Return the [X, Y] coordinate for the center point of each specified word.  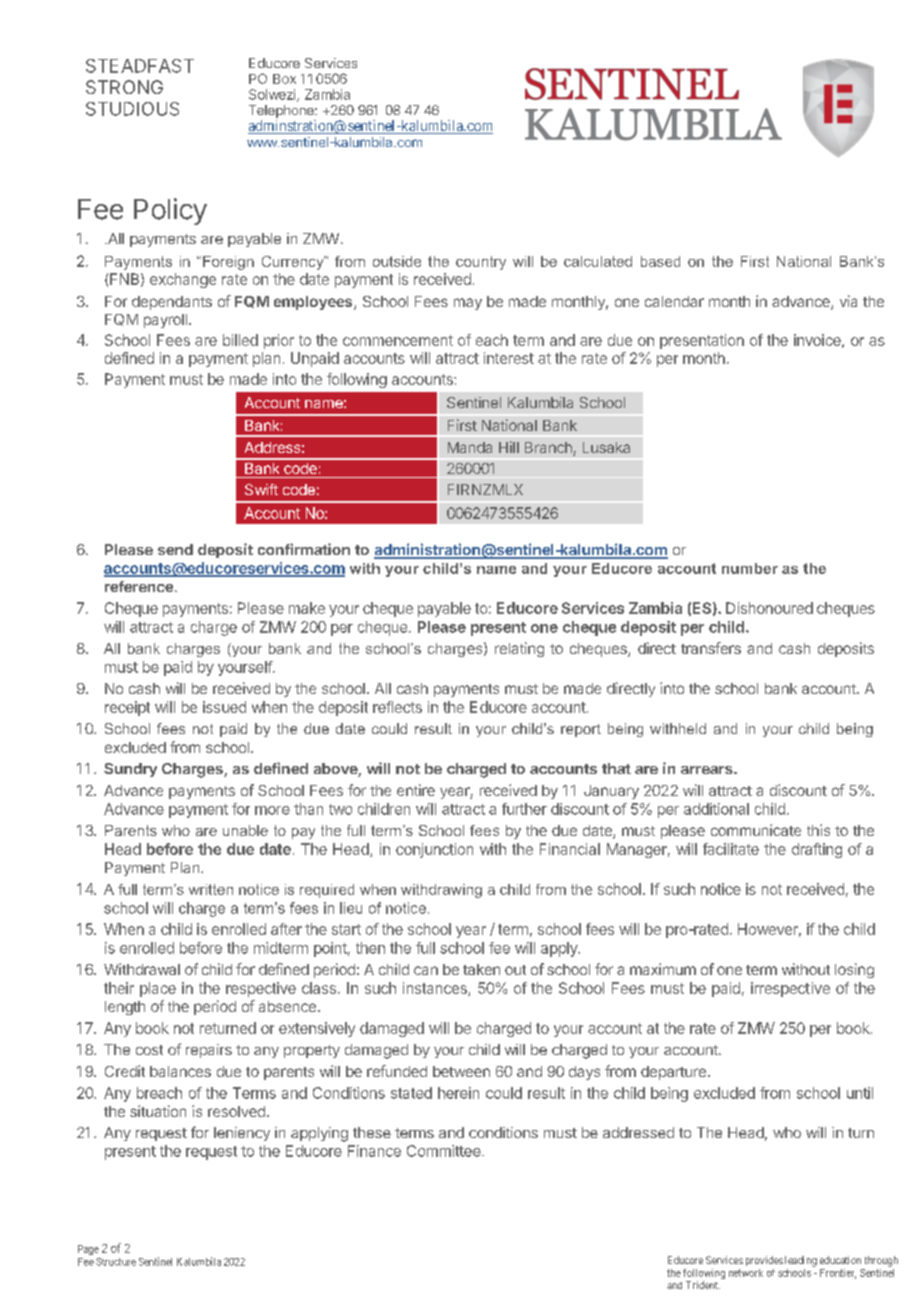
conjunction [434, 850]
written [211, 889]
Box [284, 79]
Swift [261, 489]
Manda [470, 447]
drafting [817, 850]
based [660, 261]
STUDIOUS [132, 109]
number [750, 568]
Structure [116, 1262]
